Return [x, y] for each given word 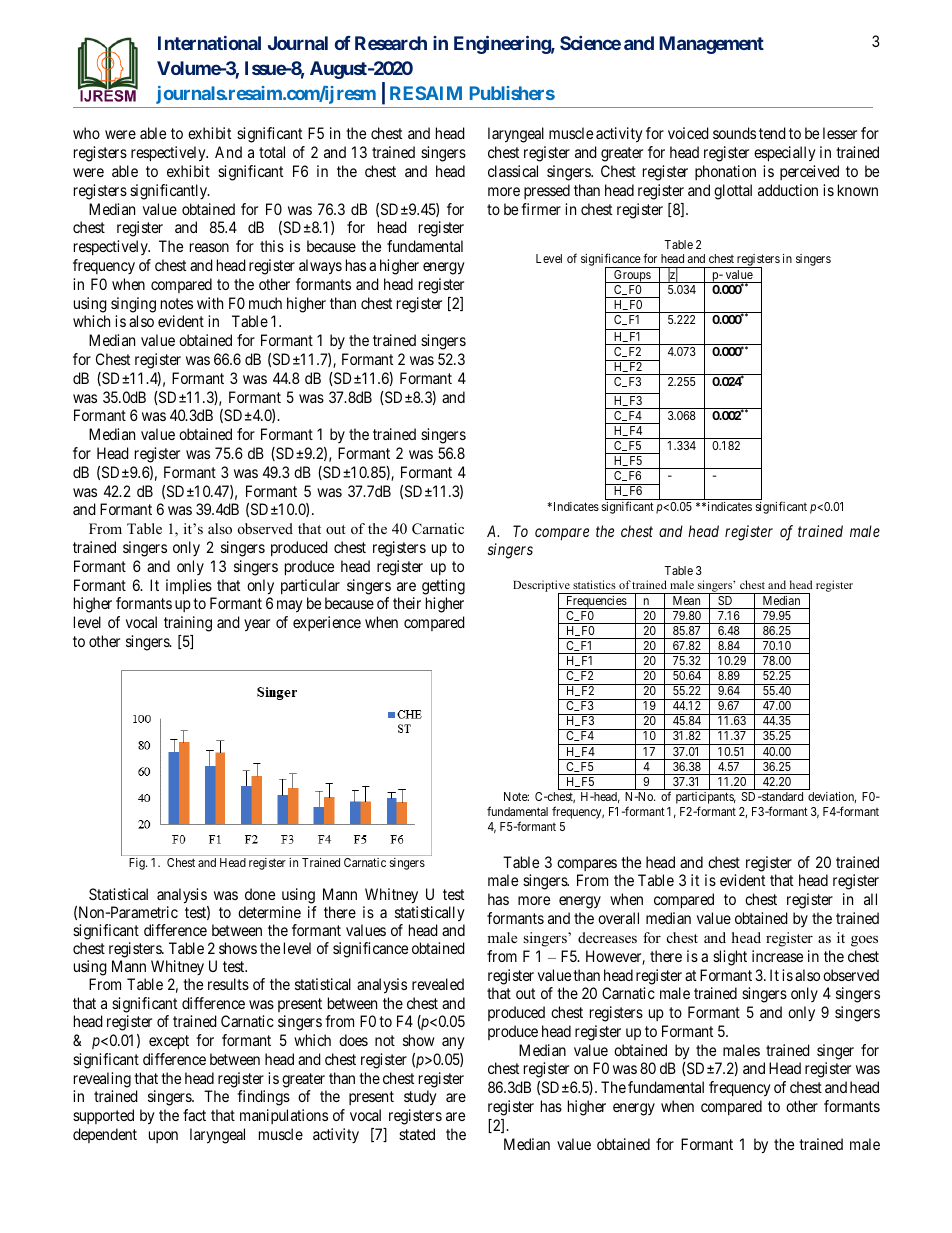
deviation [832, 797]
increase [777, 956]
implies [189, 587]
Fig [138, 864]
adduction [788, 190]
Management [711, 45]
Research [391, 43]
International [209, 43]
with [210, 303]
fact [194, 1115]
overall [618, 918]
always [320, 267]
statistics [594, 584]
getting [443, 587]
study [420, 1098]
